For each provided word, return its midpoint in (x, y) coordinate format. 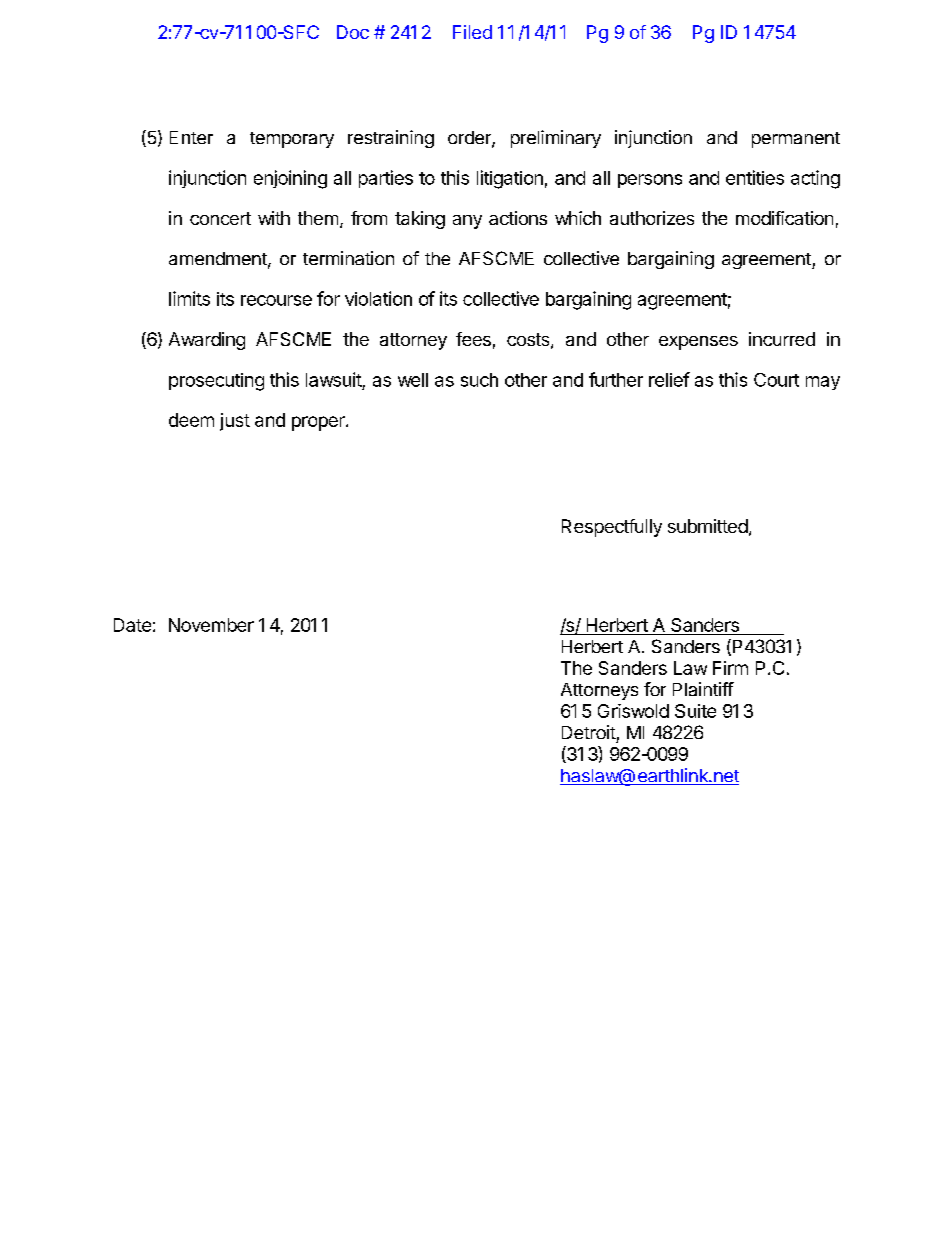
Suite (695, 711)
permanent (796, 140)
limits (189, 298)
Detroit (589, 732)
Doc (353, 32)
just (235, 422)
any (467, 222)
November (211, 625)
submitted (708, 526)
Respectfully (612, 528)
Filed (472, 32)
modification (784, 218)
